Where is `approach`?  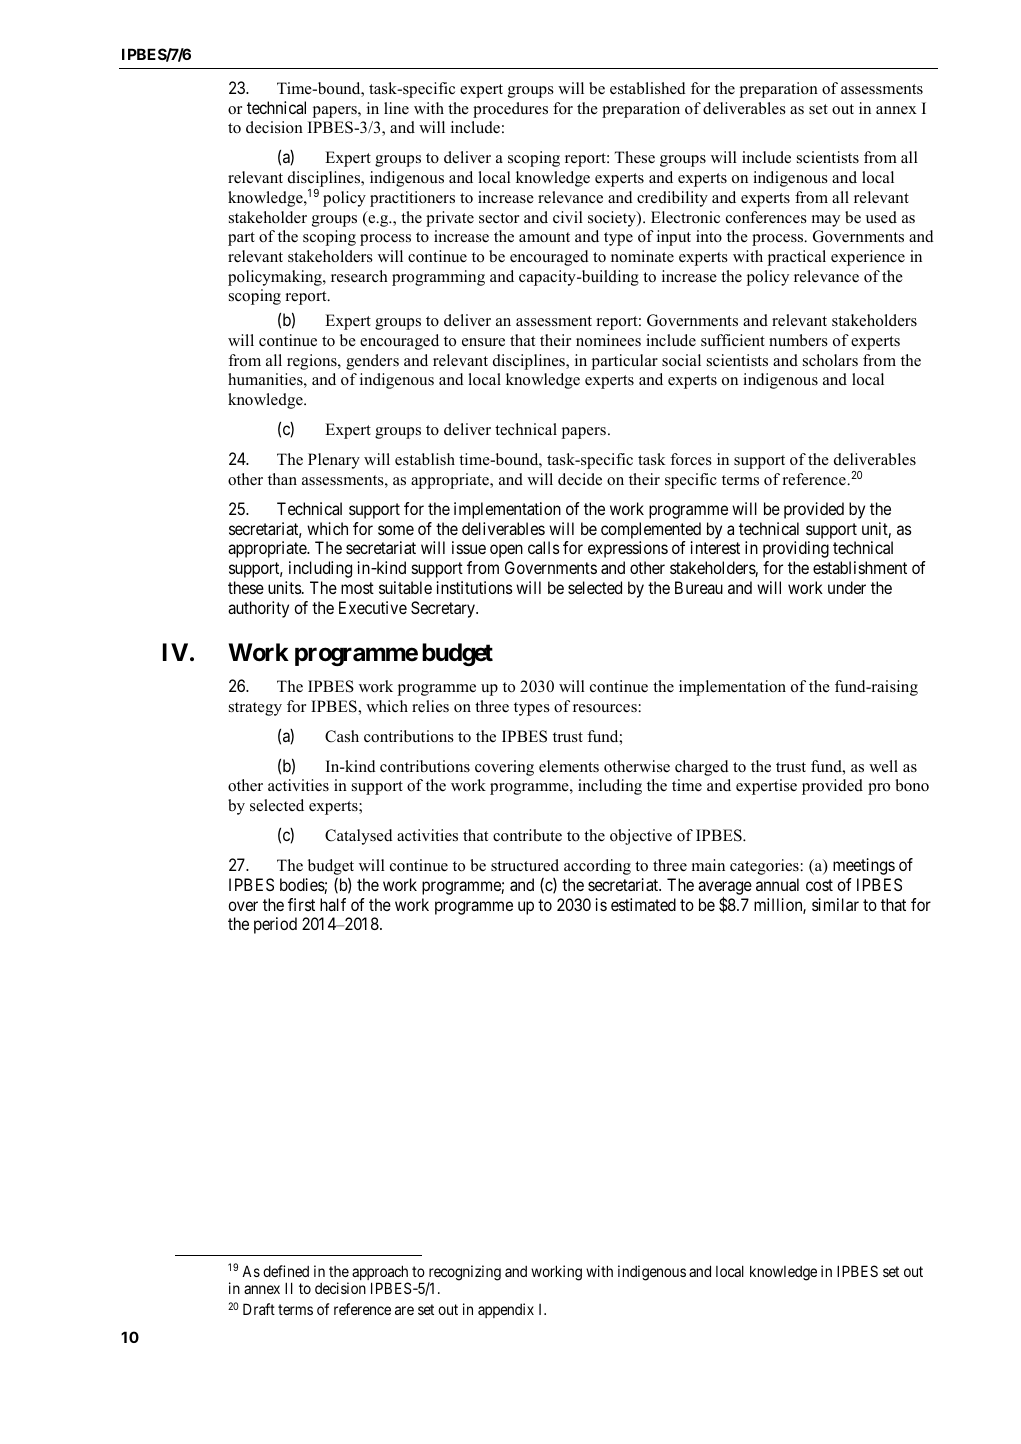 approach is located at coordinates (380, 1274).
